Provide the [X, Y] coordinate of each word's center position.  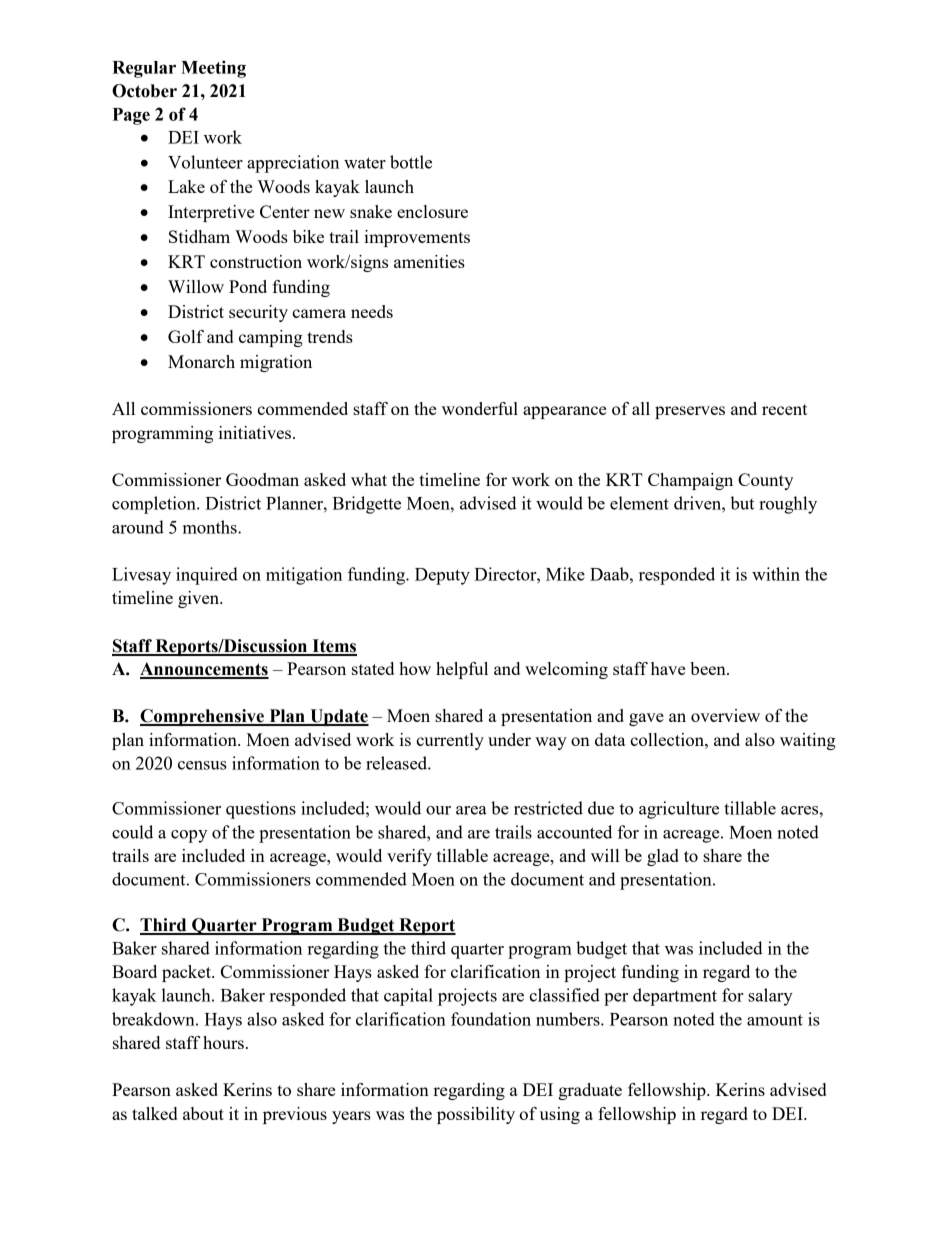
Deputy [442, 576]
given [200, 599]
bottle [411, 162]
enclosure [432, 211]
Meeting [213, 69]
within [776, 574]
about [203, 1113]
